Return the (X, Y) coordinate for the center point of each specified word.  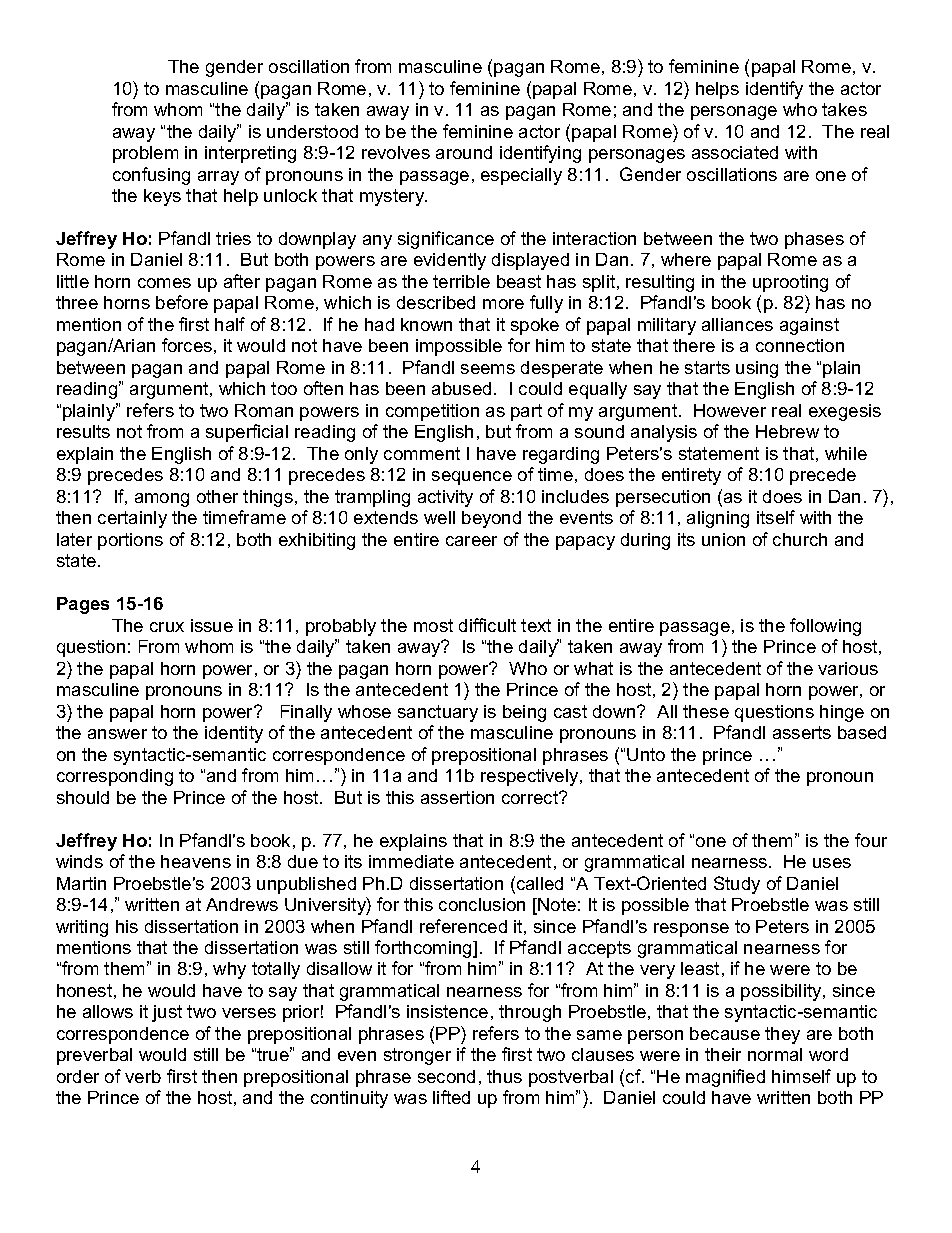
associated (735, 152)
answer (117, 734)
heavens (196, 861)
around (464, 152)
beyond (491, 519)
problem (145, 154)
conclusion (482, 904)
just (167, 1013)
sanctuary (438, 713)
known (426, 324)
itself (776, 517)
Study (737, 885)
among (162, 500)
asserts (802, 732)
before (182, 302)
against (809, 326)
